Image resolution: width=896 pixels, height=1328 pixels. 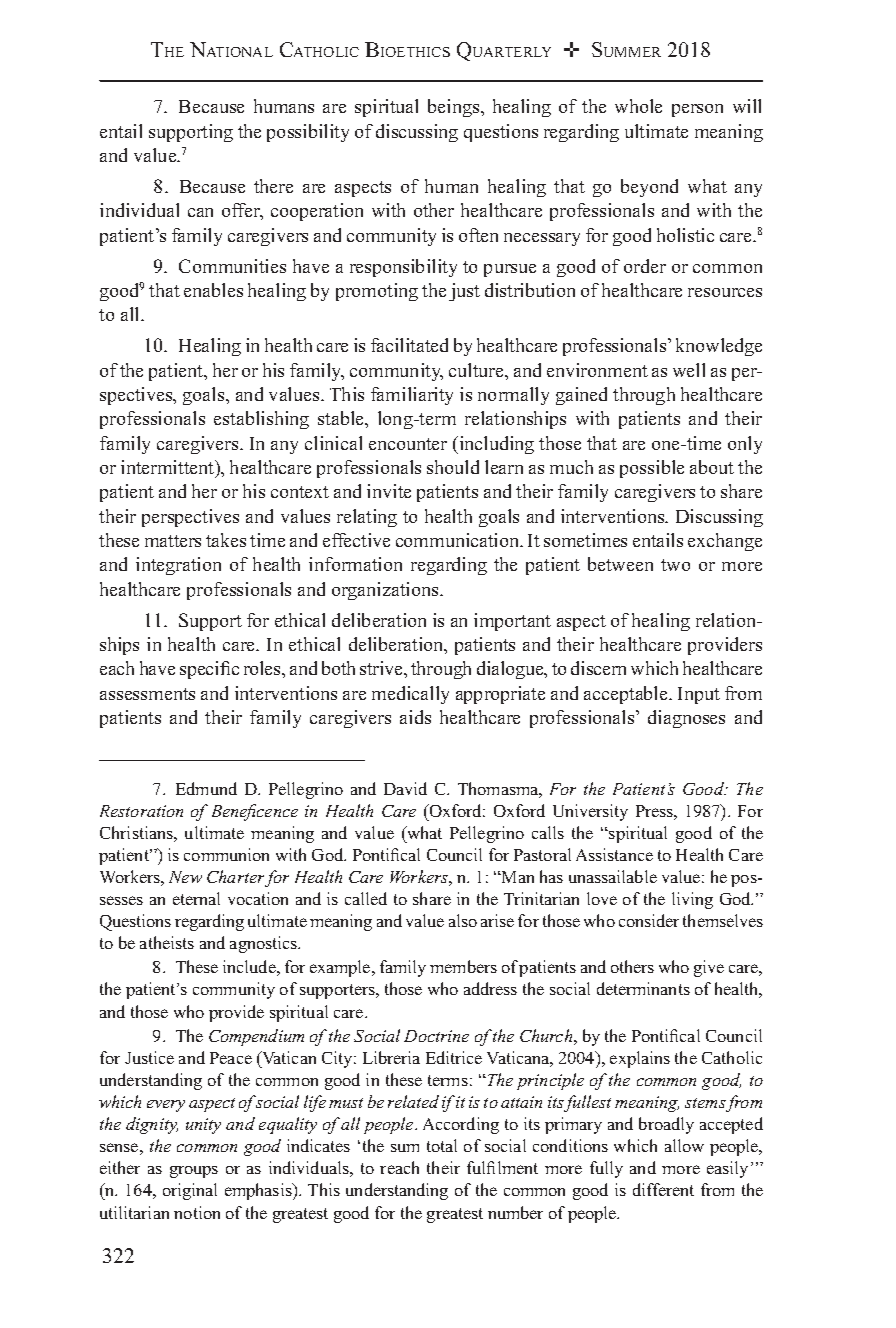 I want to click on also, so click(x=463, y=920).
